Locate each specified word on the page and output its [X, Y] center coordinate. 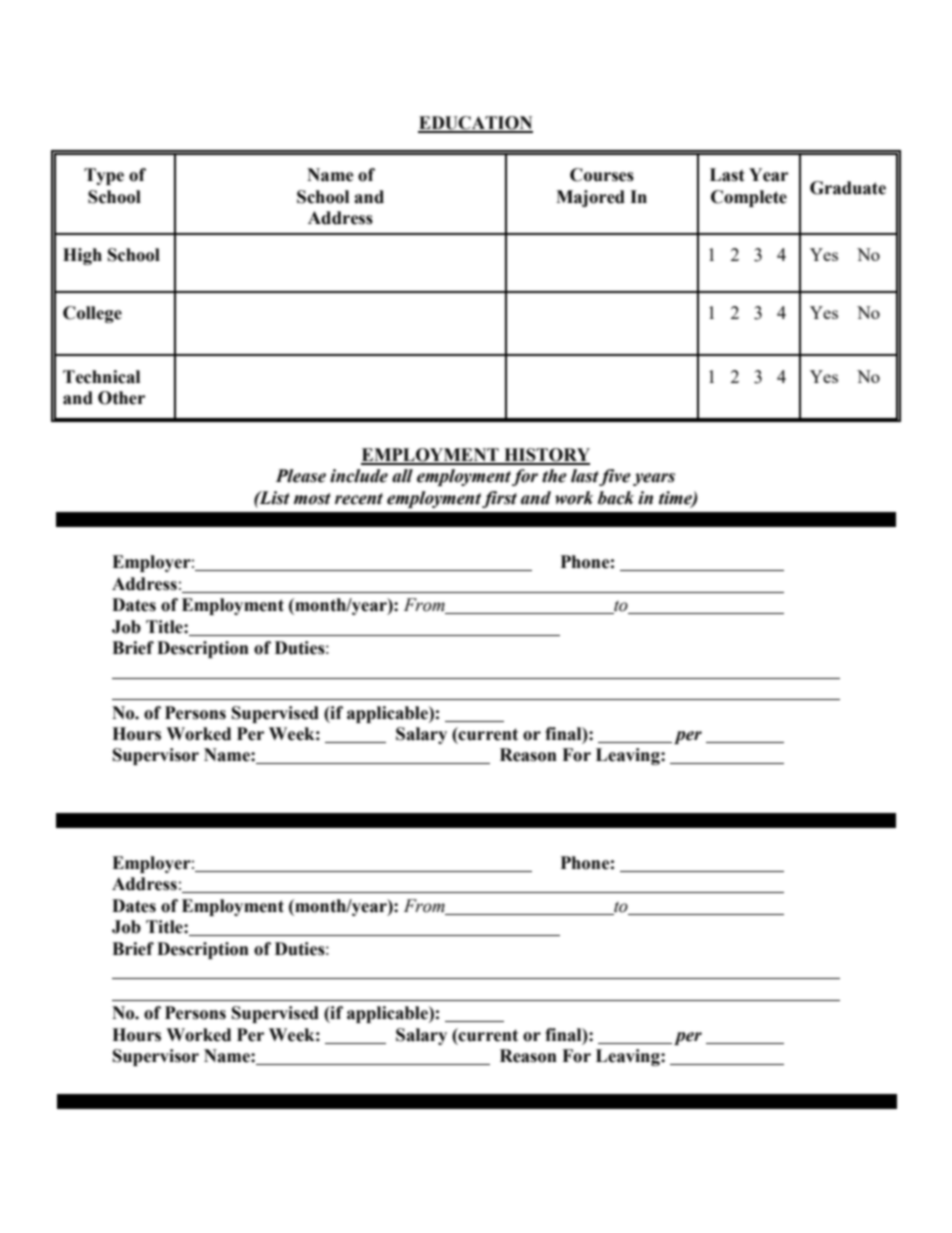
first [499, 499]
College [92, 314]
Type [104, 176]
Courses [602, 175]
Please [301, 476]
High [82, 256]
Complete [749, 198]
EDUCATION [475, 124]
